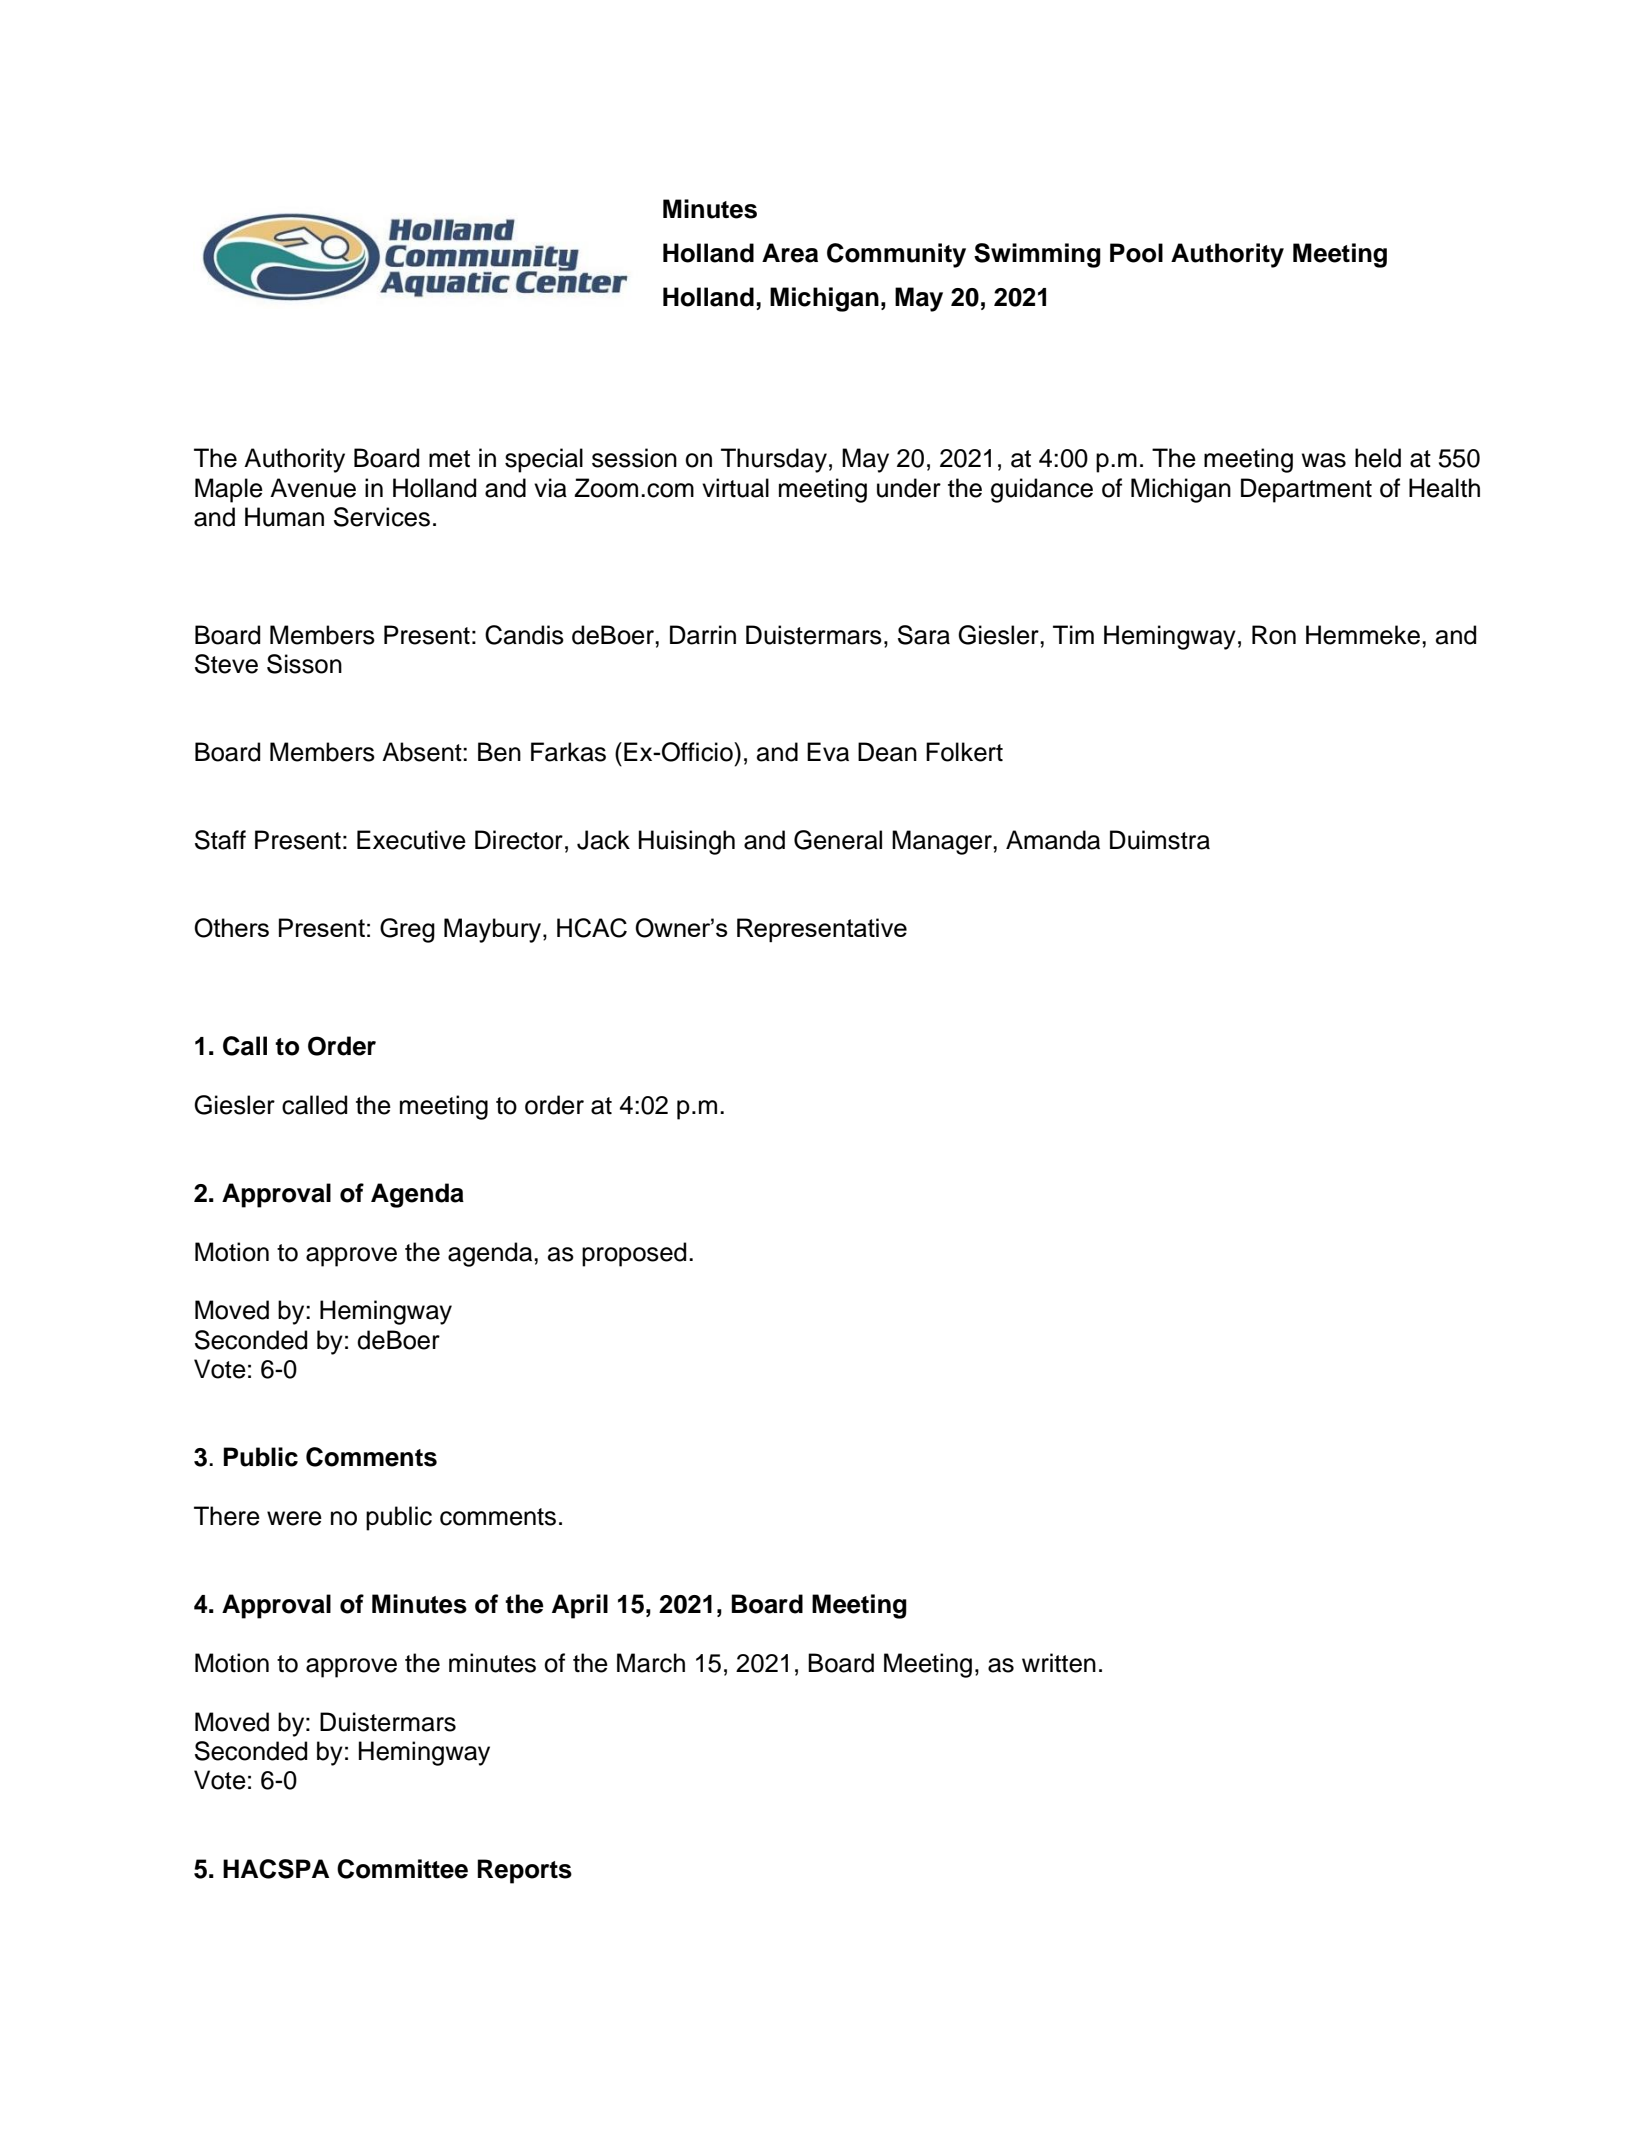  What do you see at coordinates (651, 1663) in the document?
I see `March` at bounding box center [651, 1663].
